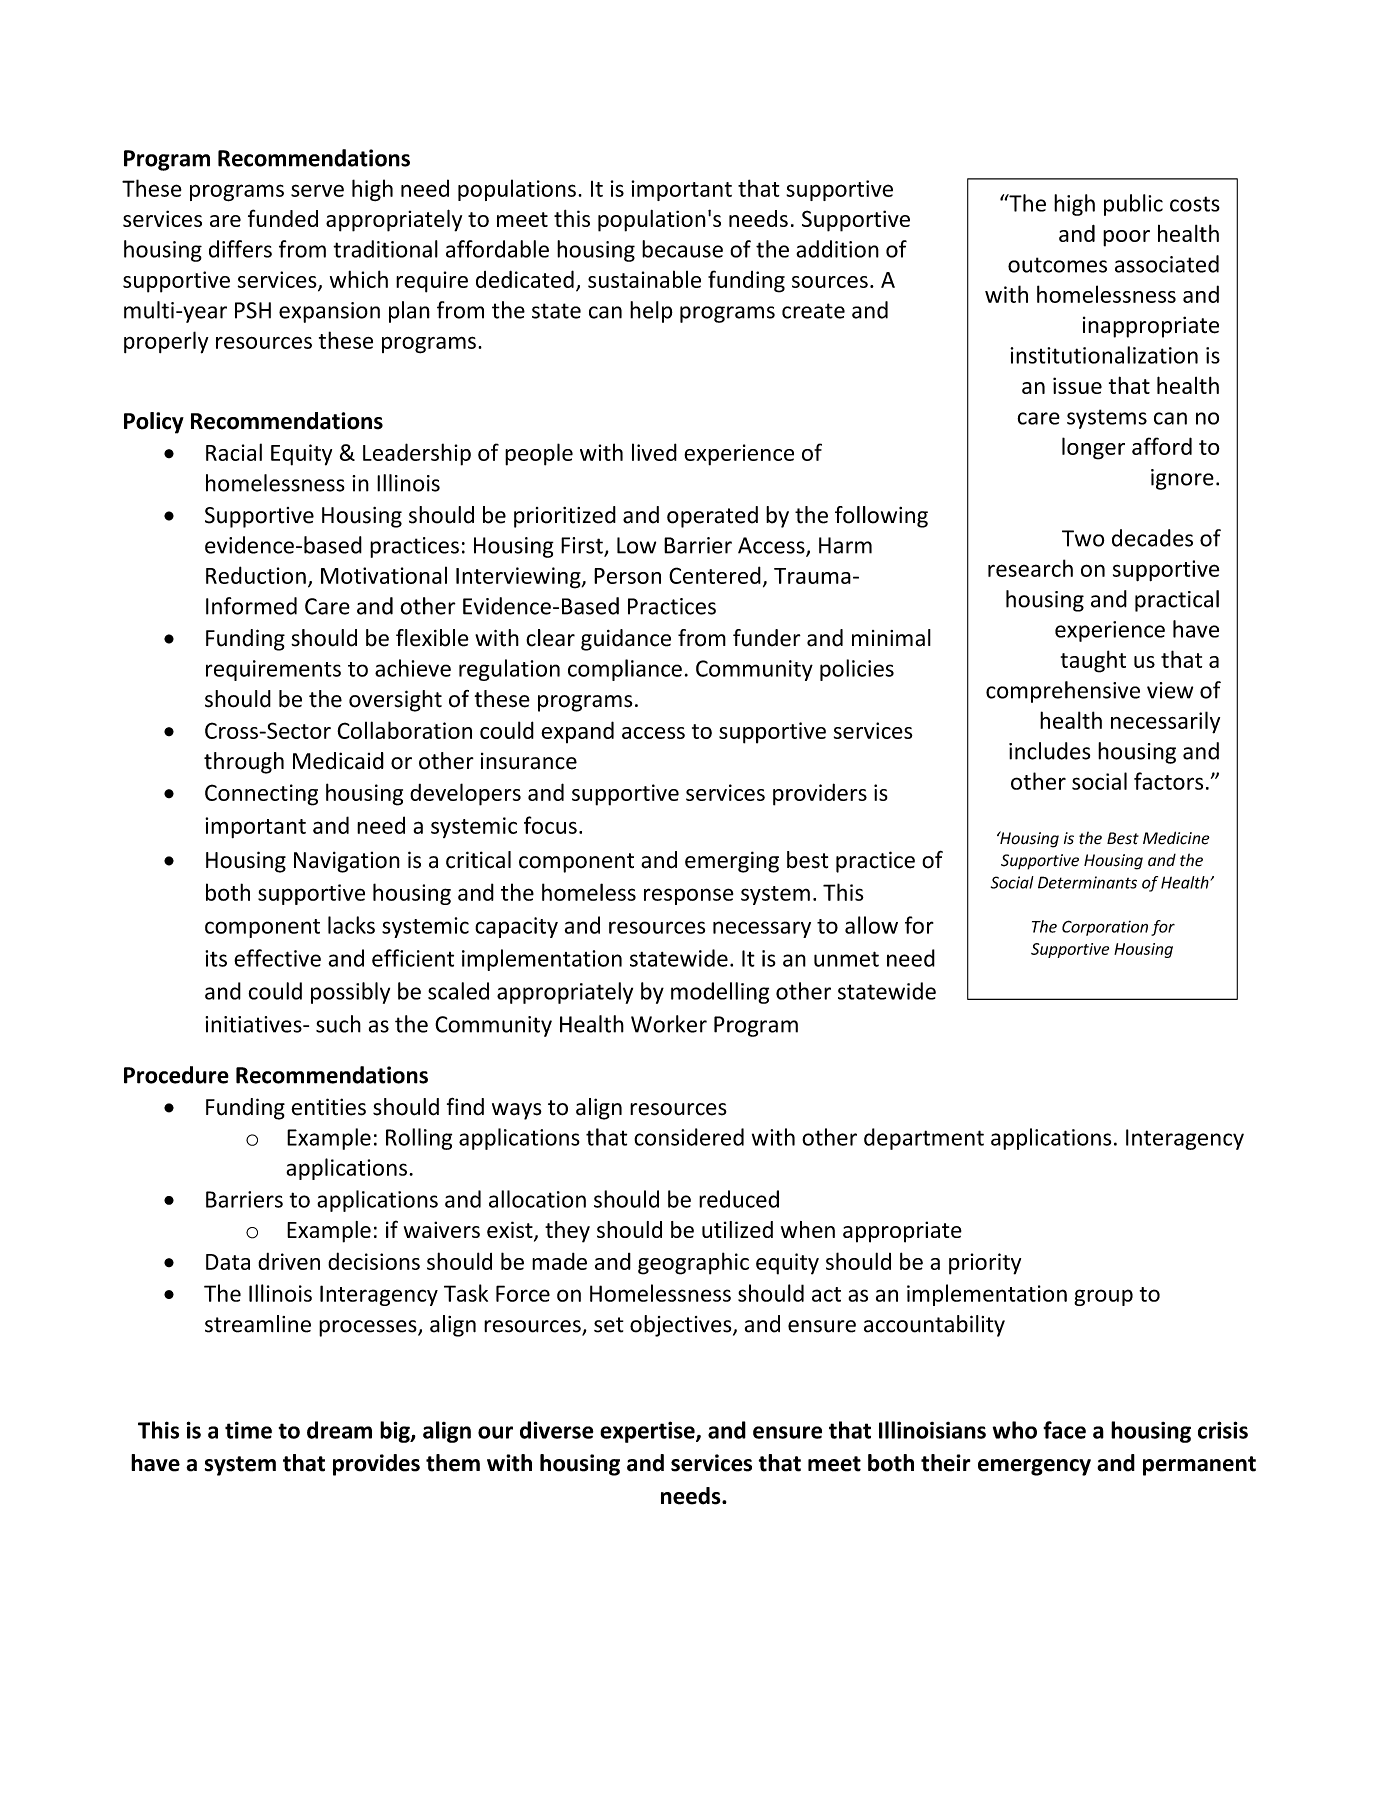 The image size is (1387, 1795). What do you see at coordinates (648, 1432) in the image?
I see `expertise` at bounding box center [648, 1432].
